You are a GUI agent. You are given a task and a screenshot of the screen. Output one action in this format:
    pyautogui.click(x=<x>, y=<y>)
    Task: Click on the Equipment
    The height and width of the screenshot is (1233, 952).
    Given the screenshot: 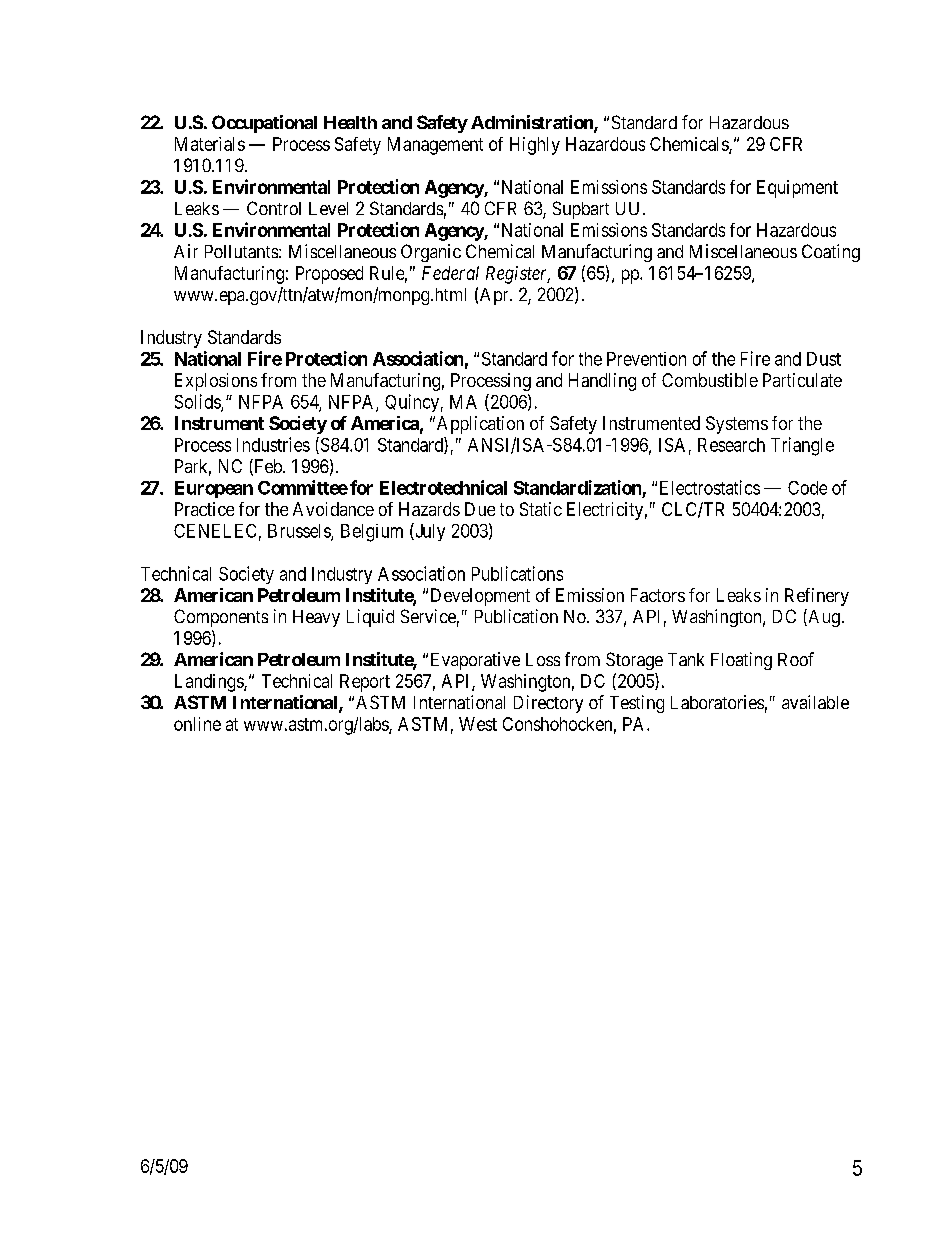 What is the action you would take?
    pyautogui.click(x=797, y=189)
